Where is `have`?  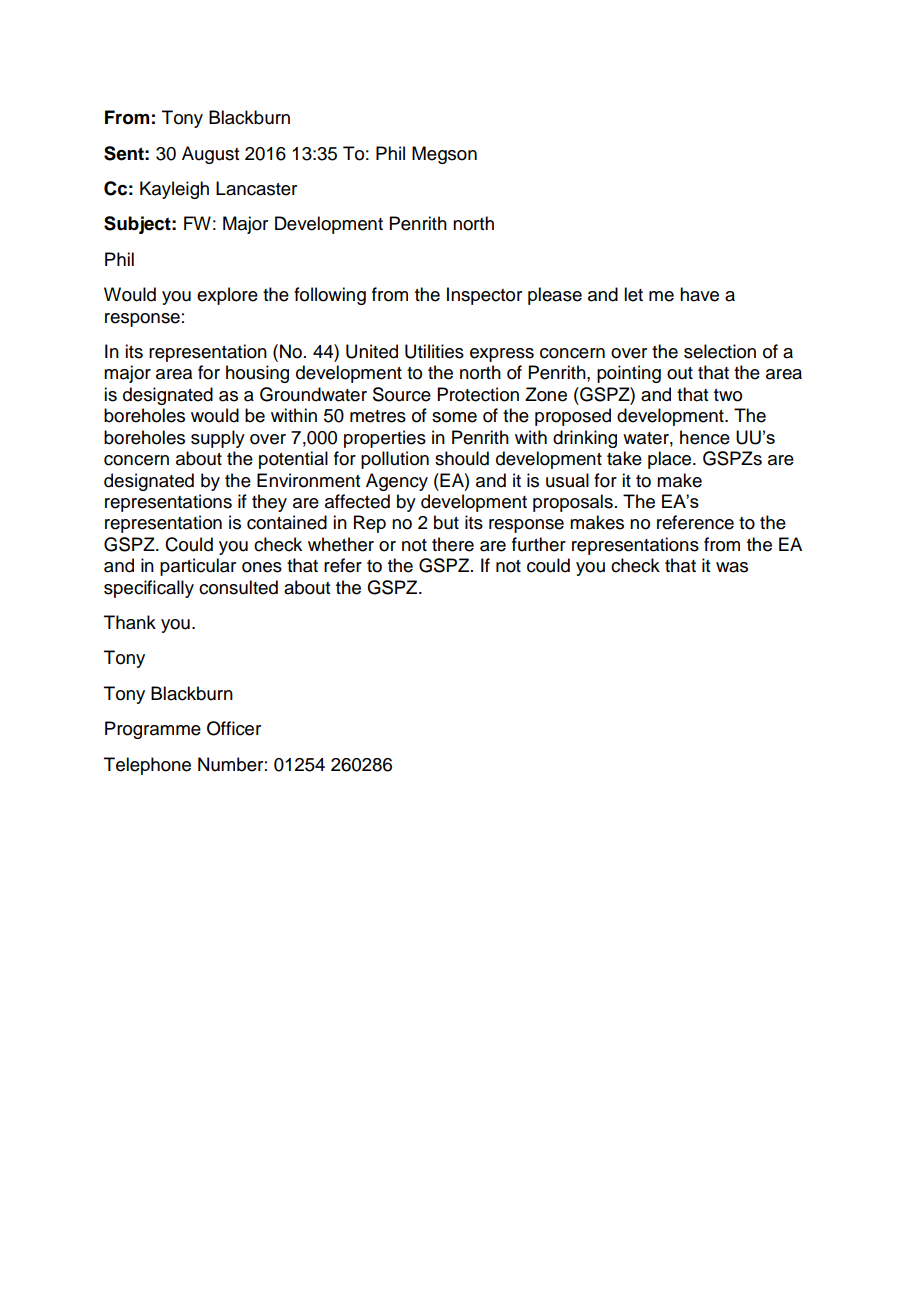
have is located at coordinates (699, 294).
